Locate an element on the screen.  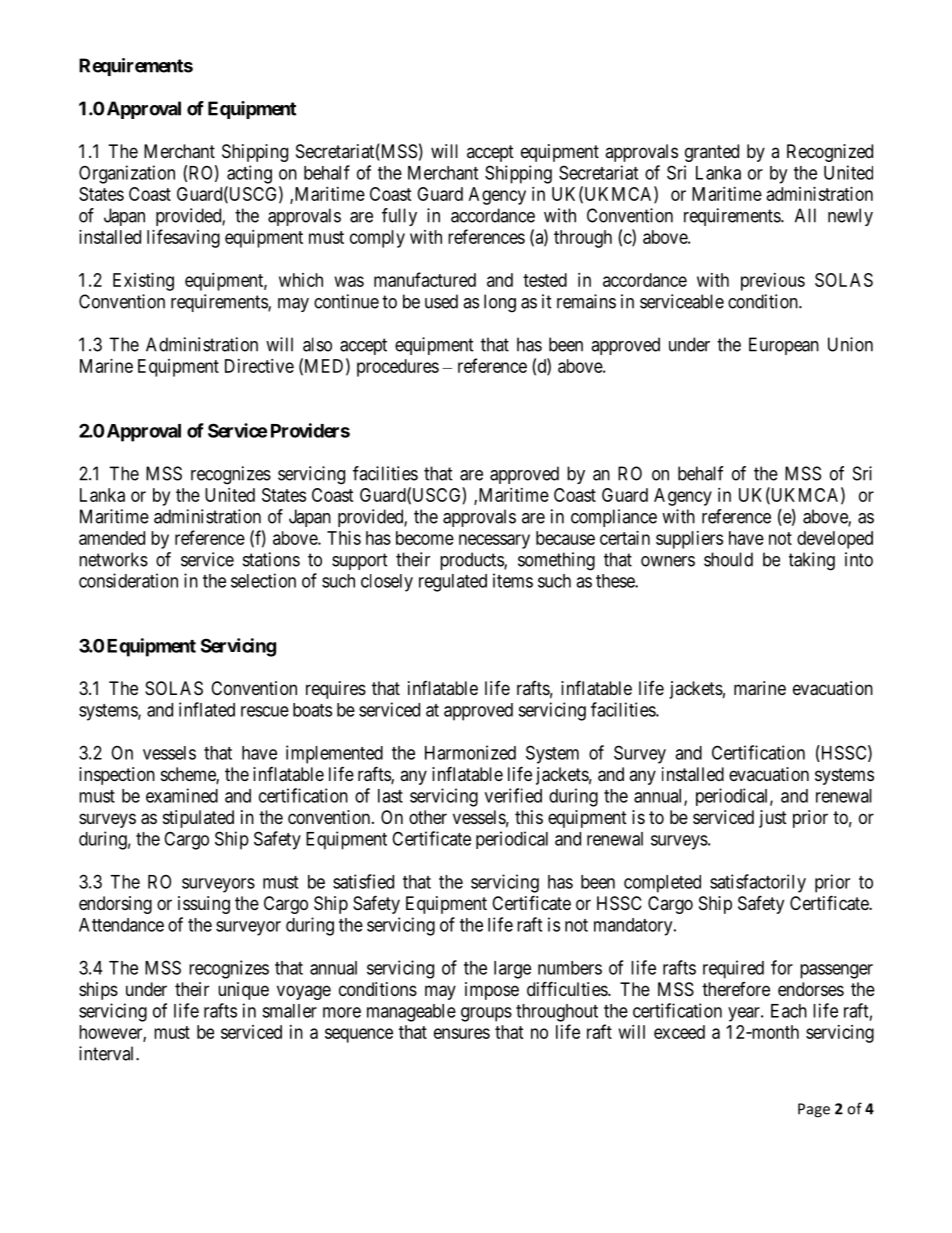
granted is located at coordinates (712, 153).
